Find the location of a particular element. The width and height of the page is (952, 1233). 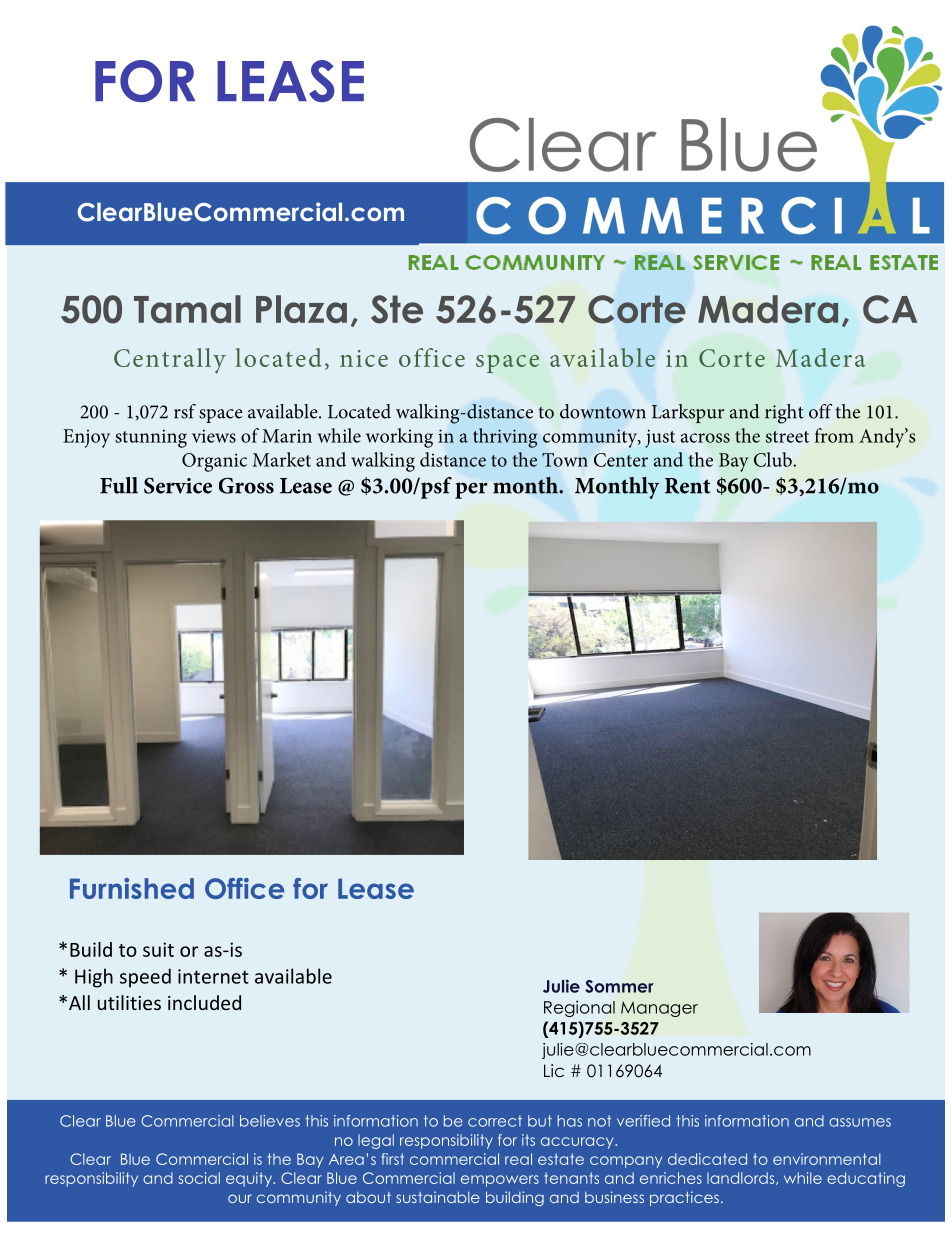

right is located at coordinates (784, 414).
